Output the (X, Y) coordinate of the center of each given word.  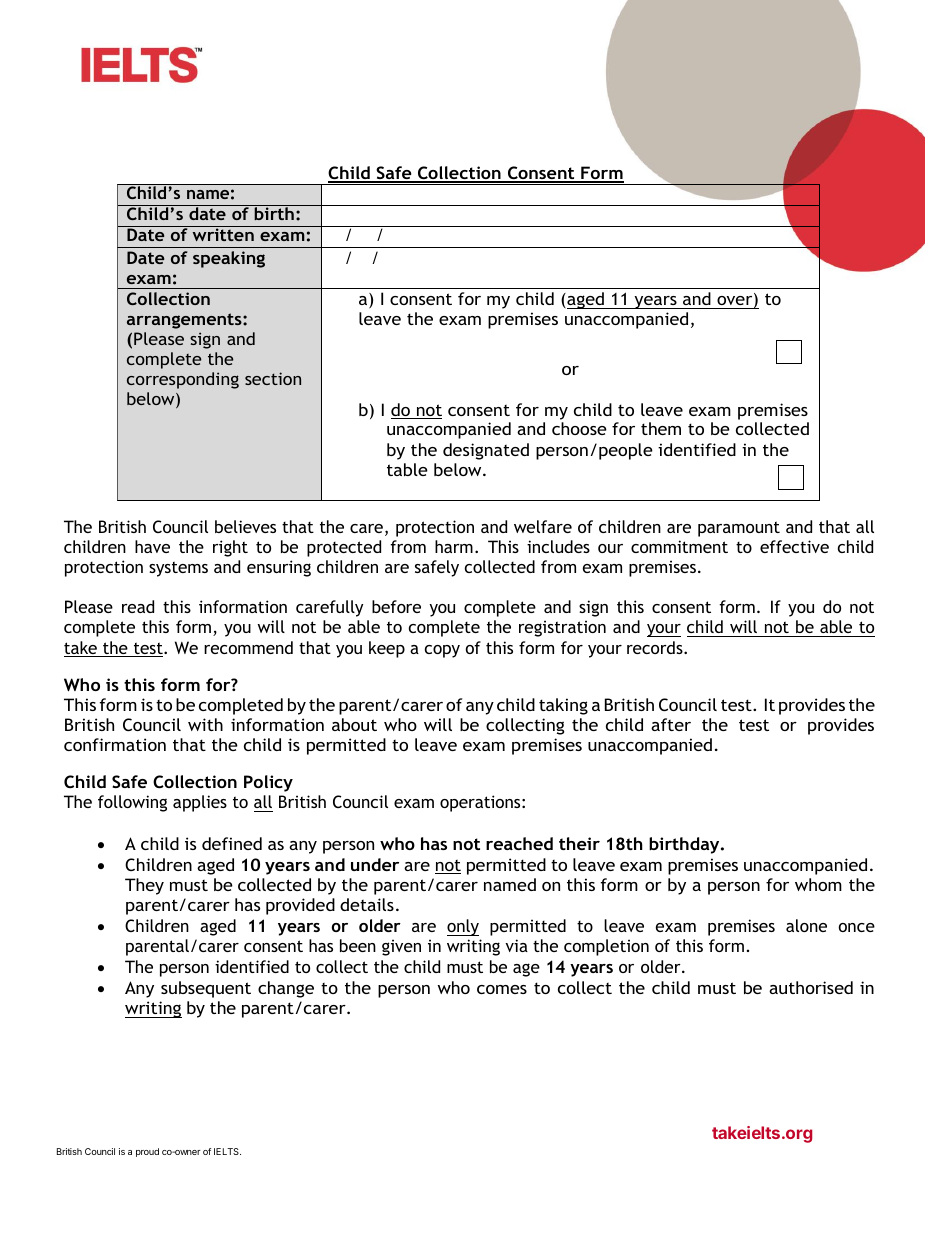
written (223, 234)
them (661, 428)
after (671, 724)
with (205, 724)
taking (563, 706)
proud (147, 1152)
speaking (229, 259)
